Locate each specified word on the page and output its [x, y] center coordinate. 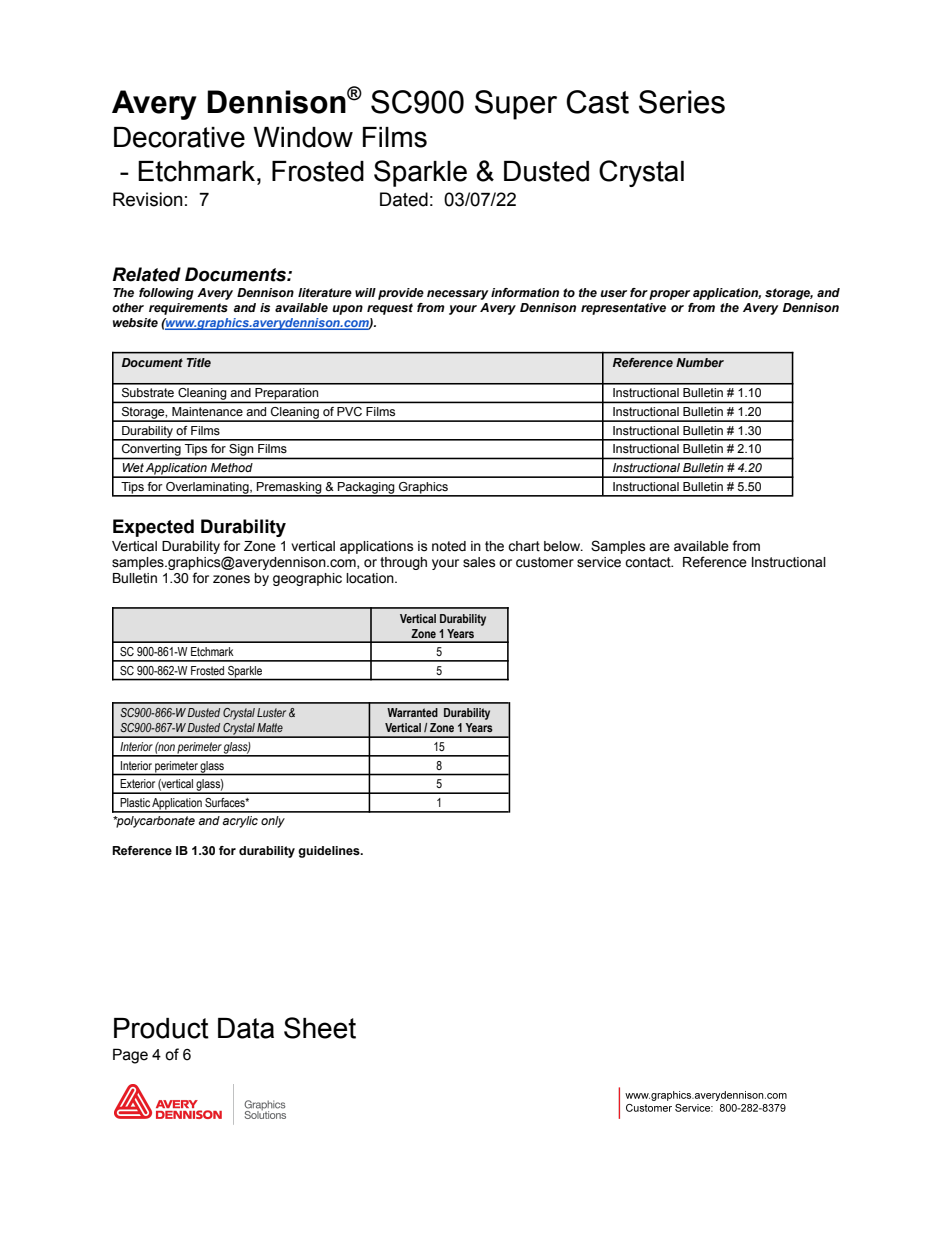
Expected [153, 528]
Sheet [320, 1028]
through [403, 563]
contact [649, 562]
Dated [404, 199]
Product [161, 1028]
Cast [597, 102]
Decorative [179, 137]
